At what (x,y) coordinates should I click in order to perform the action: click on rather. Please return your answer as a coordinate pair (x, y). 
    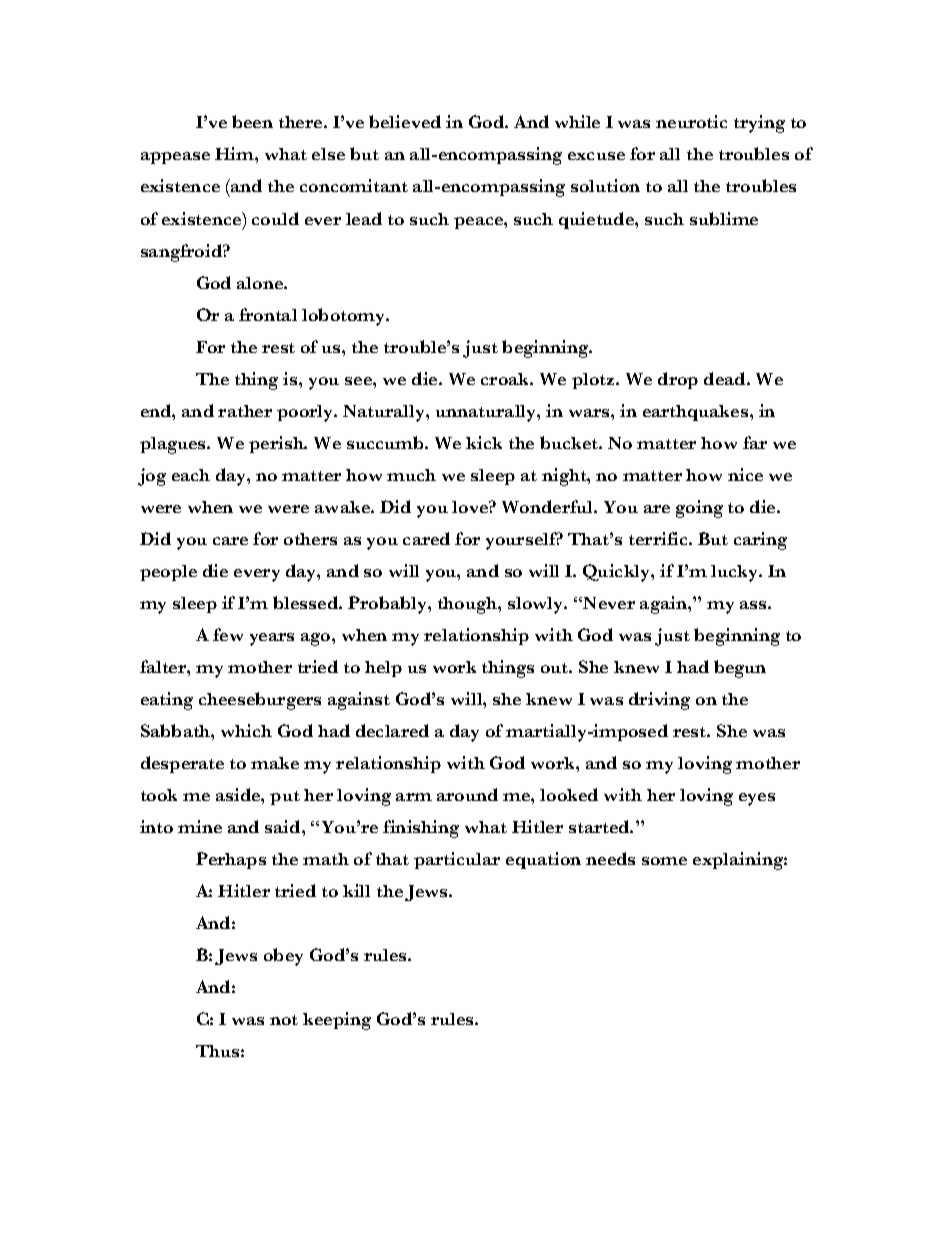
    Looking at the image, I should click on (245, 411).
